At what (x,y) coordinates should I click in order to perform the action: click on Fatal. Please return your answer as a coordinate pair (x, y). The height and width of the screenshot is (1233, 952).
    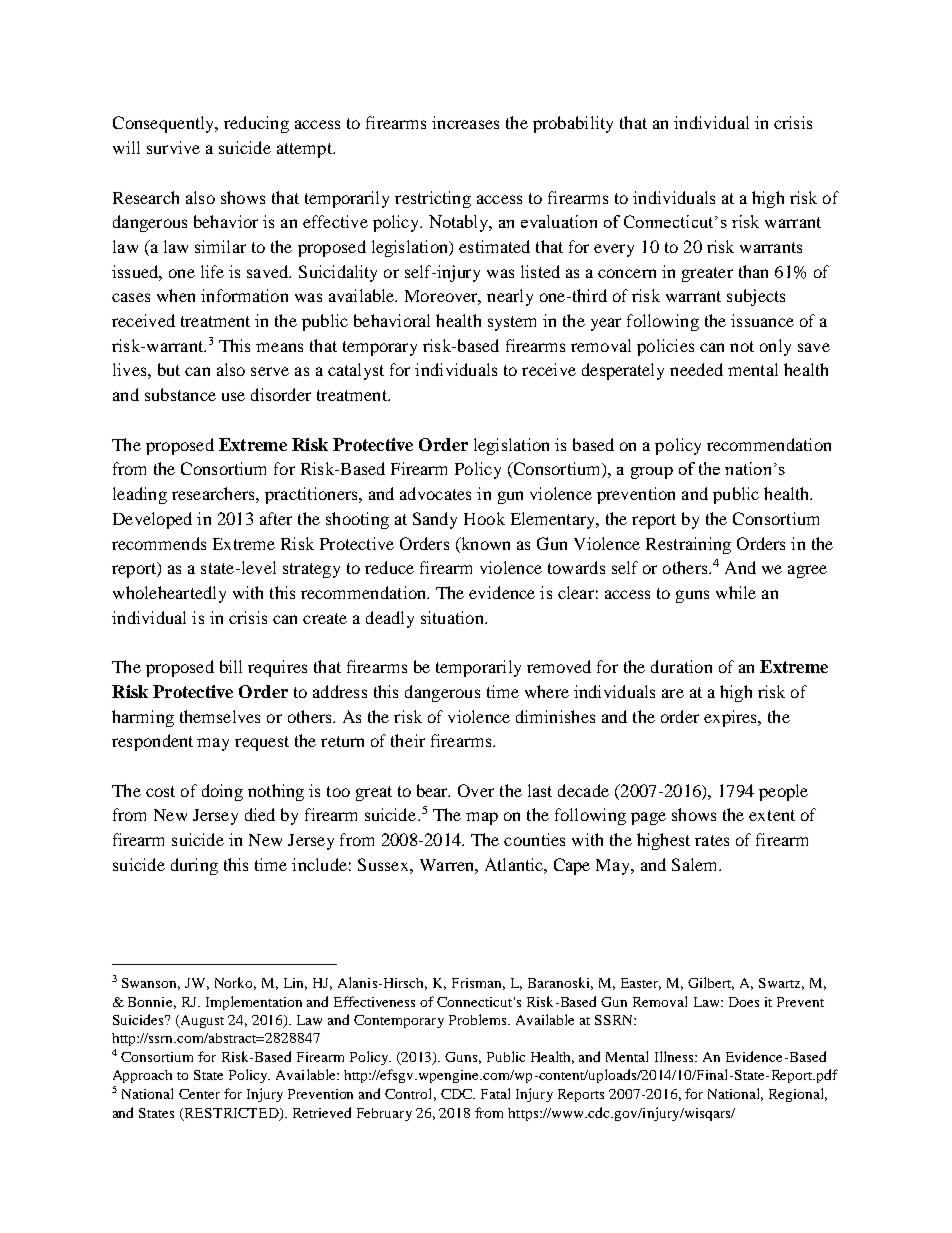
    Looking at the image, I should click on (495, 1093).
